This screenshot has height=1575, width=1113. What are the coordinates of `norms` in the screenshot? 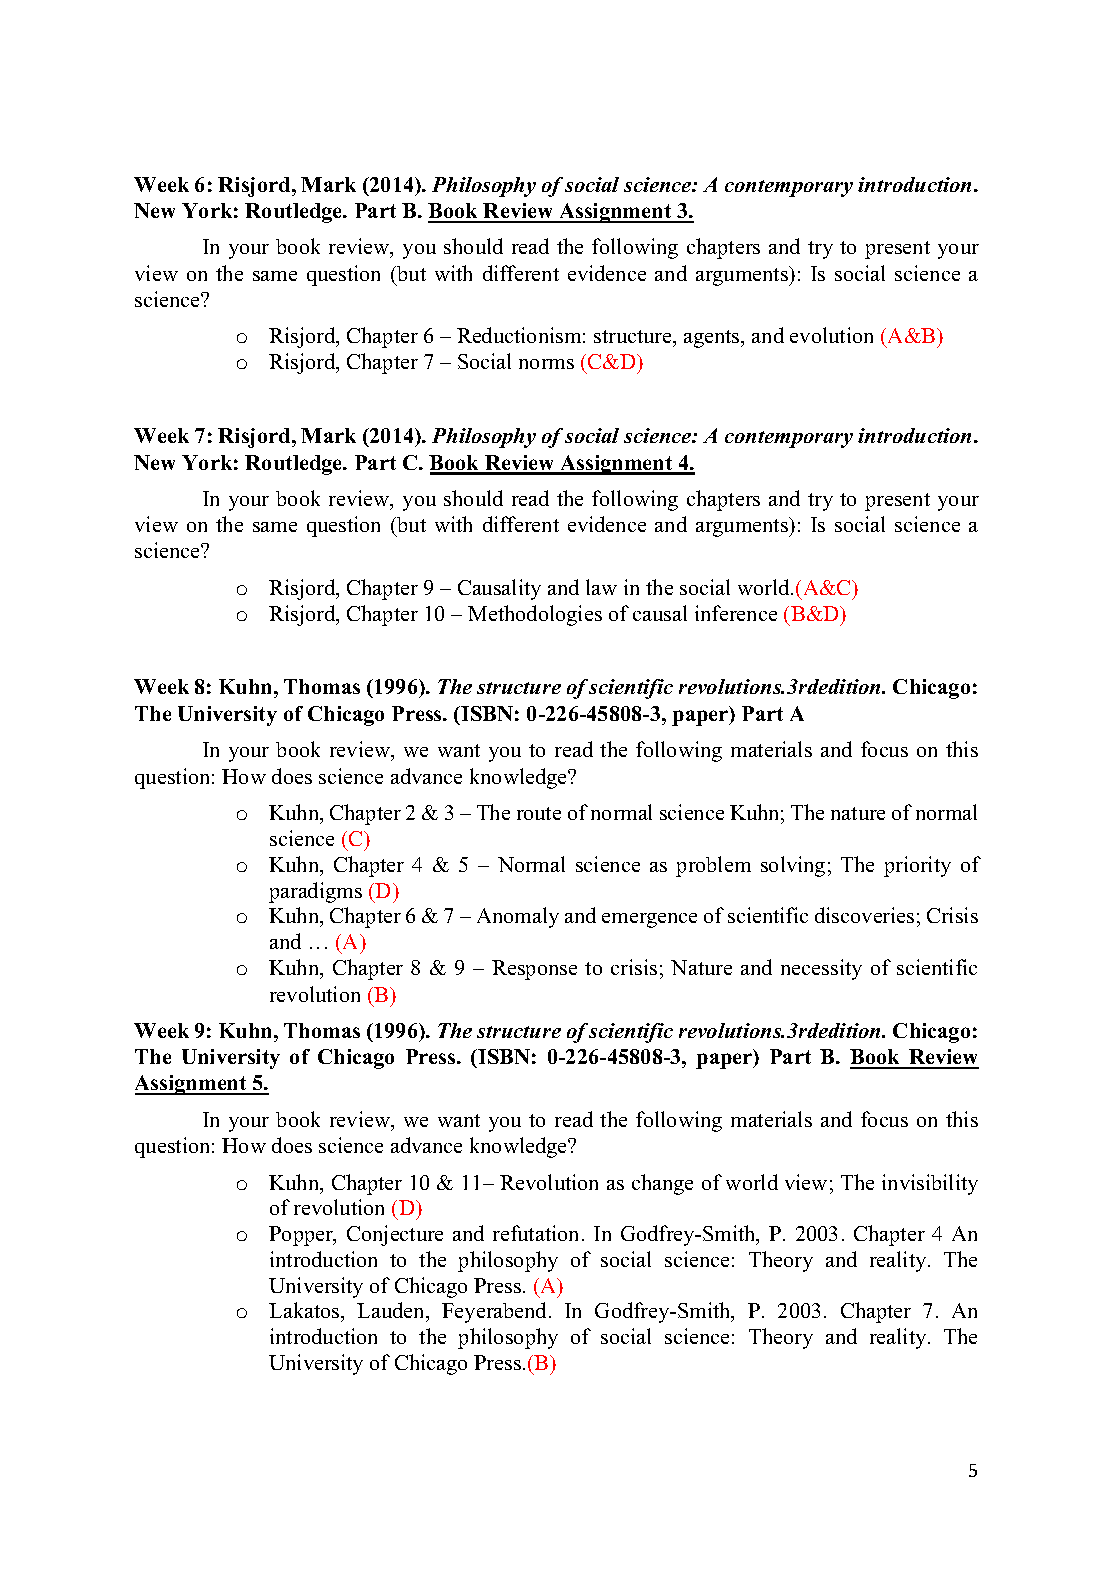 It's located at (546, 364).
